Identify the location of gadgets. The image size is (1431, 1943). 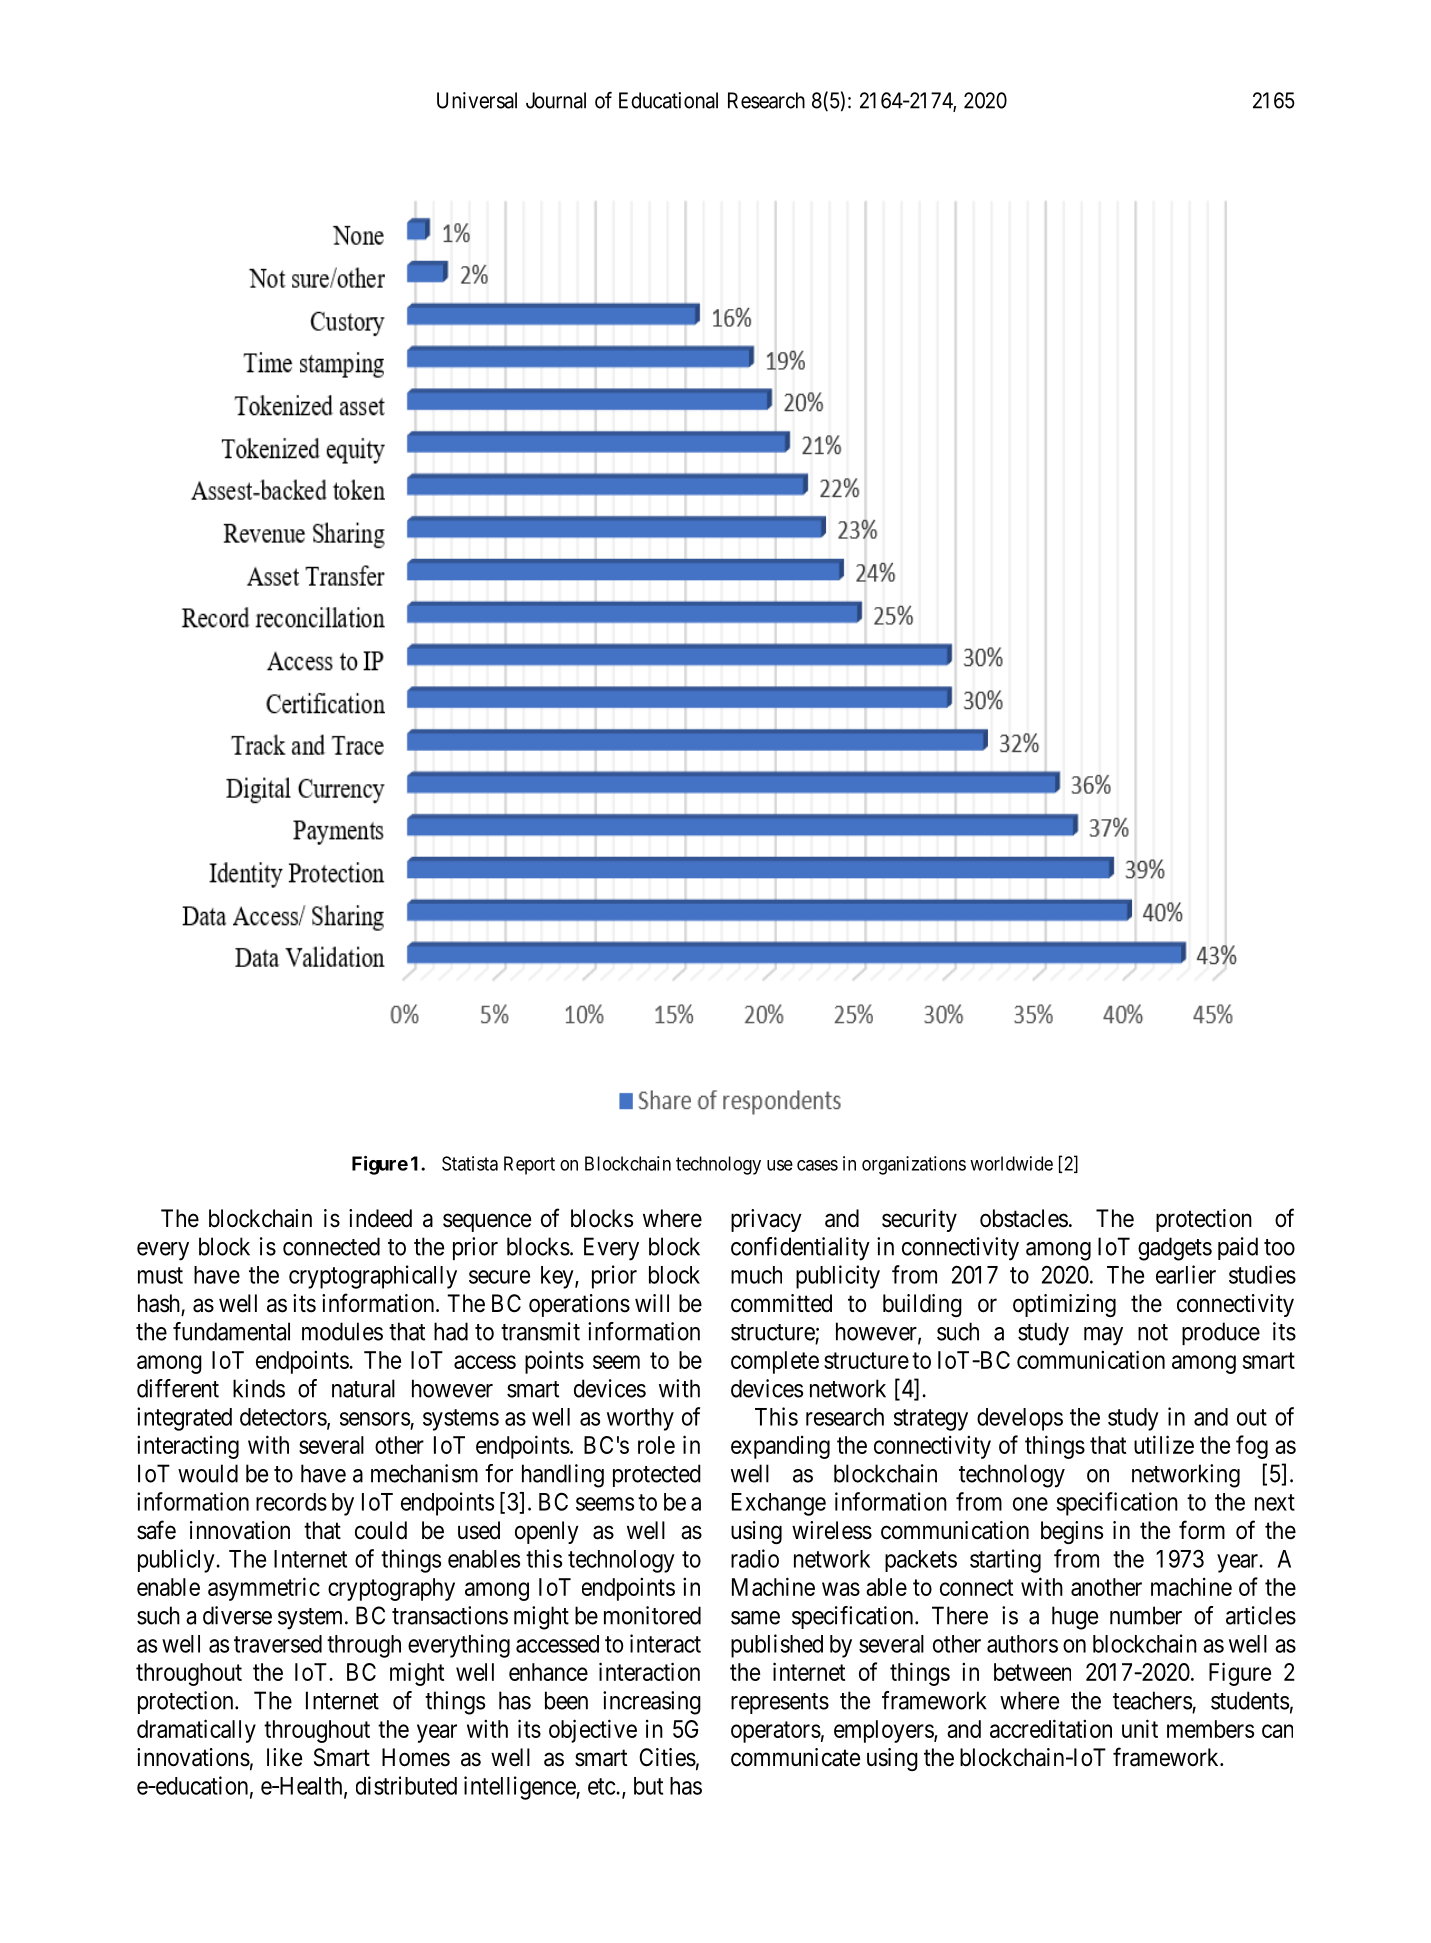
(1175, 1249).
